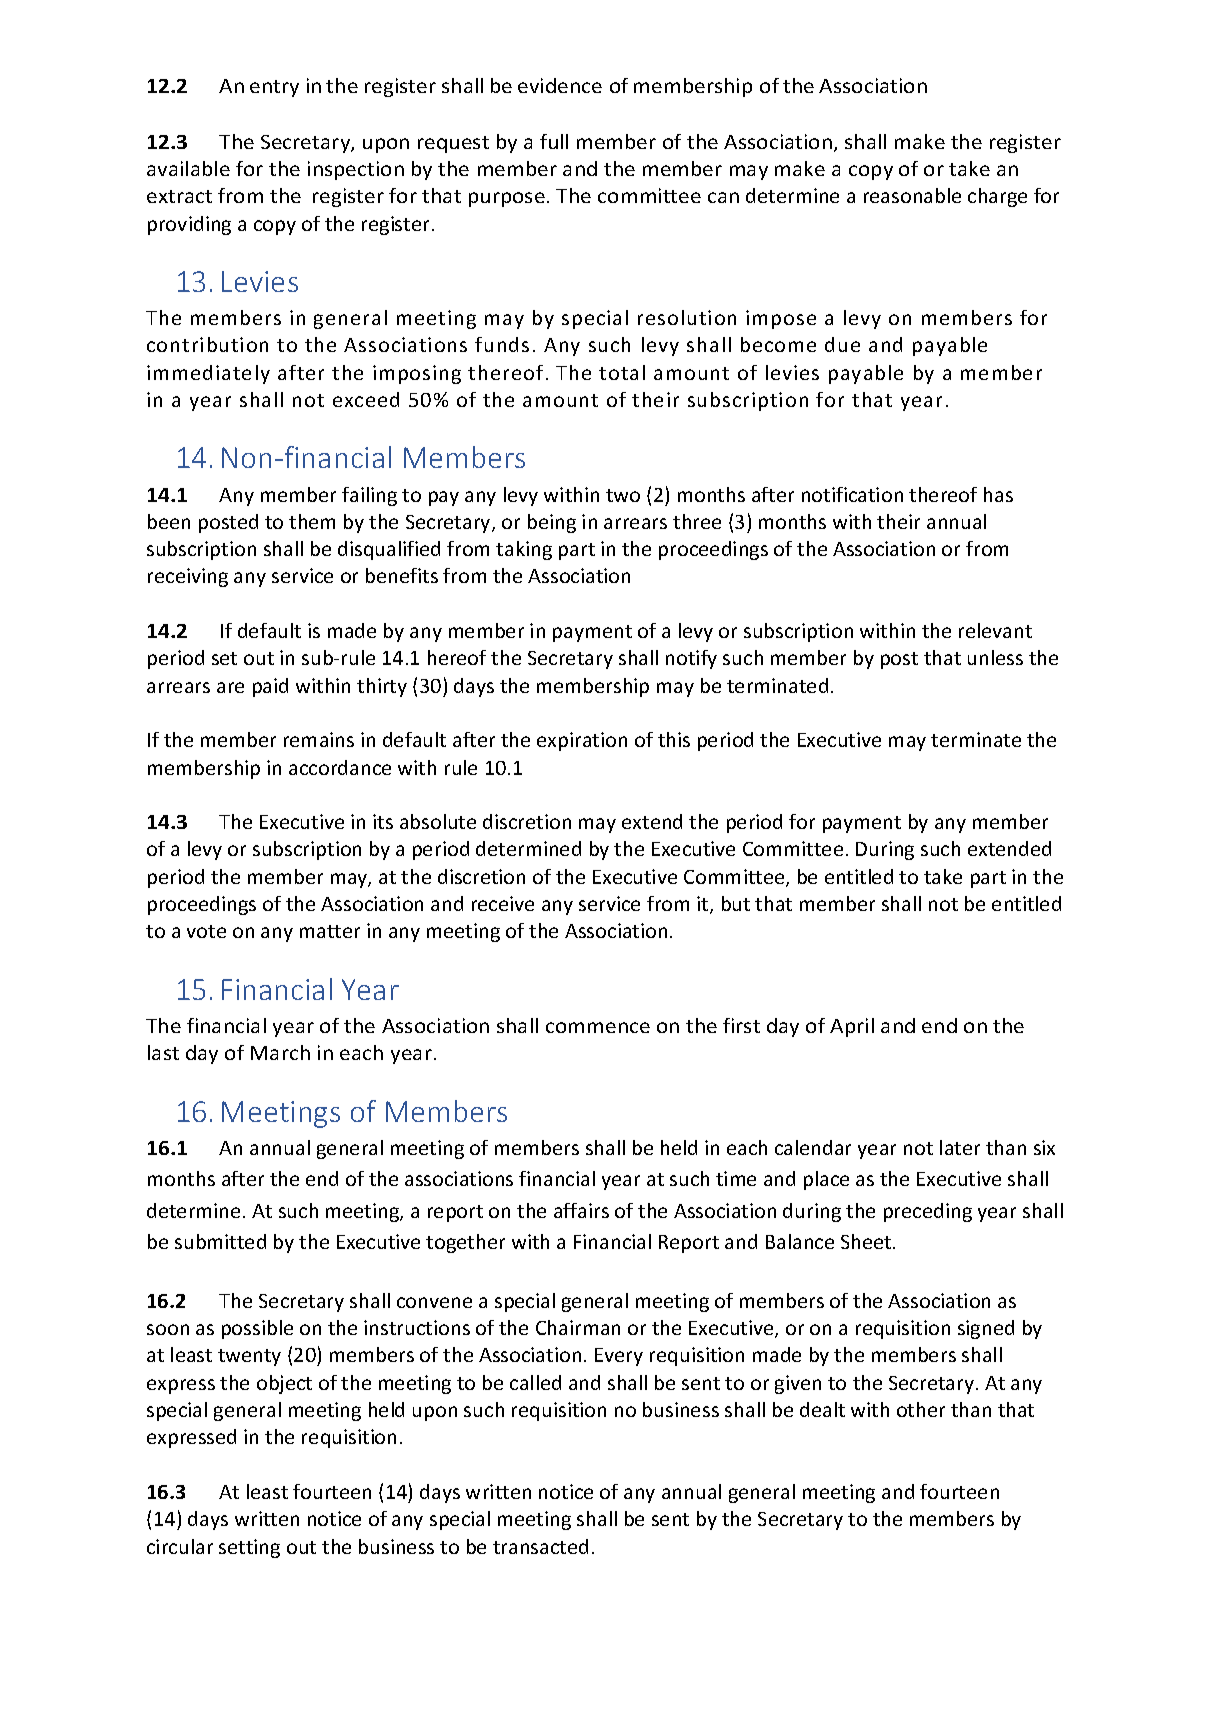 Image resolution: width=1211 pixels, height=1712 pixels. What do you see at coordinates (554, 141) in the image?
I see `full` at bounding box center [554, 141].
